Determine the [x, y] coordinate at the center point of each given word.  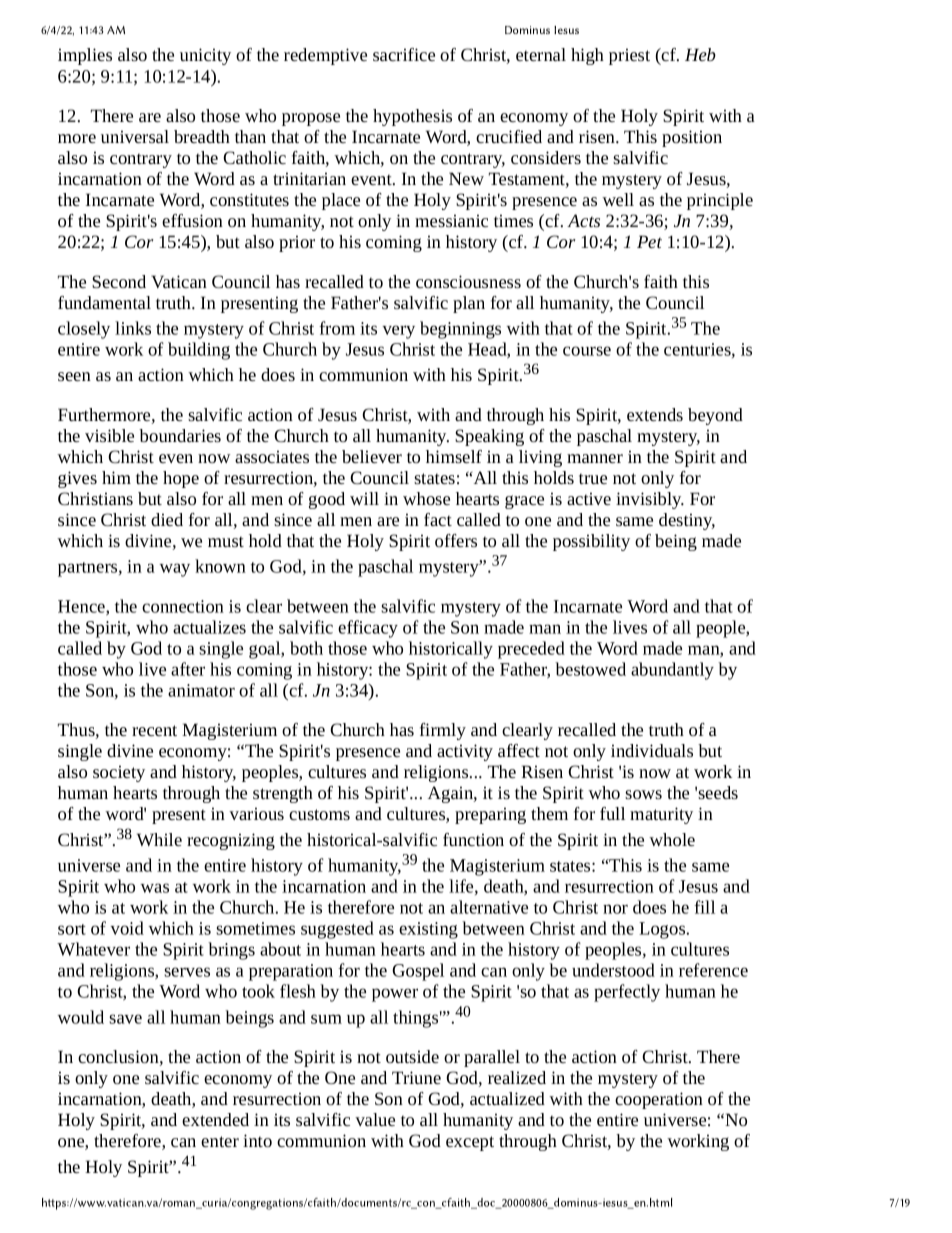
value [375, 1119]
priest [629, 56]
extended [215, 1119]
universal [135, 136]
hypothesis [412, 117]
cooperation [659, 1100]
